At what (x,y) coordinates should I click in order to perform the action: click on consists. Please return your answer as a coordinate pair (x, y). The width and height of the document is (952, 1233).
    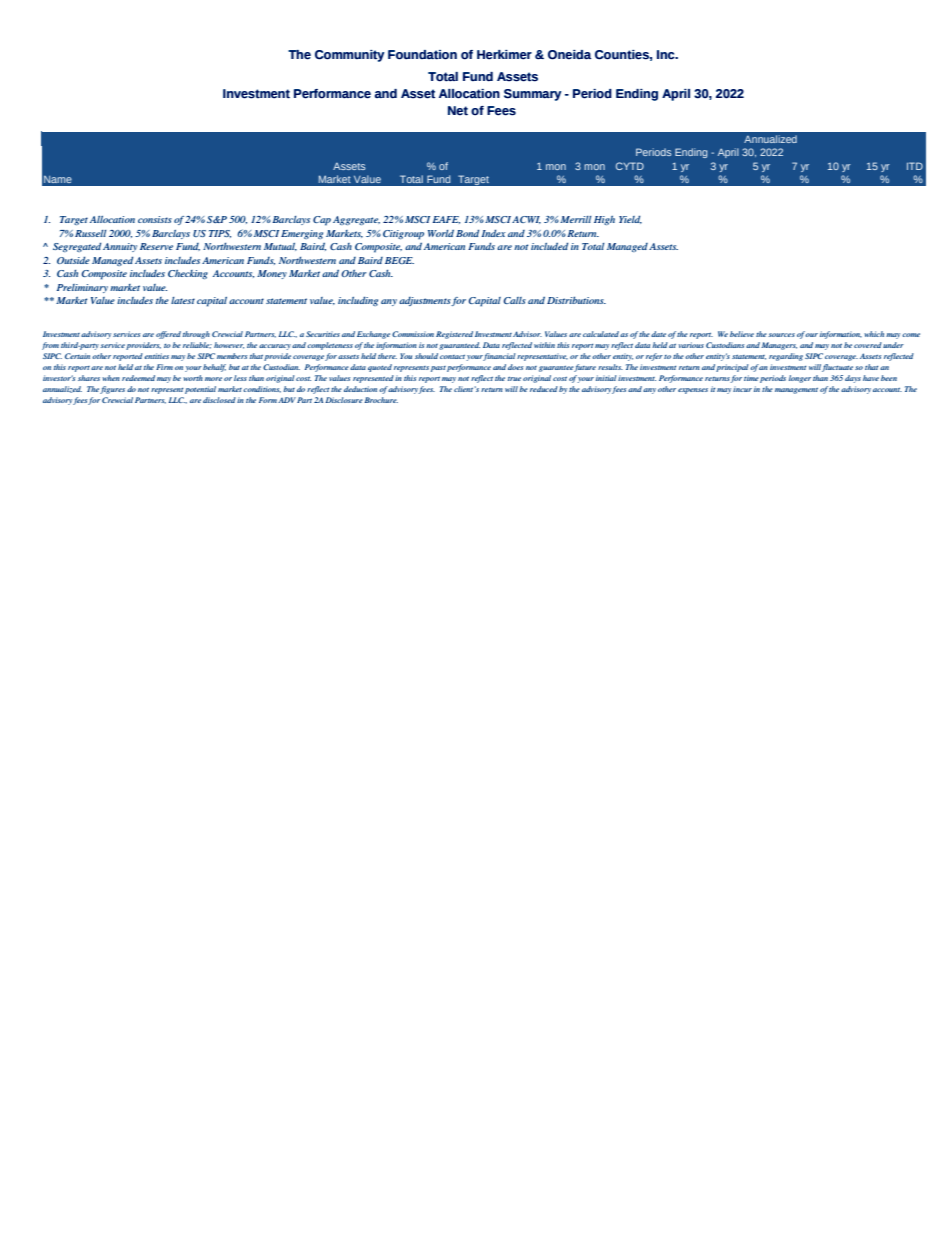
    Looking at the image, I should click on (155, 219).
